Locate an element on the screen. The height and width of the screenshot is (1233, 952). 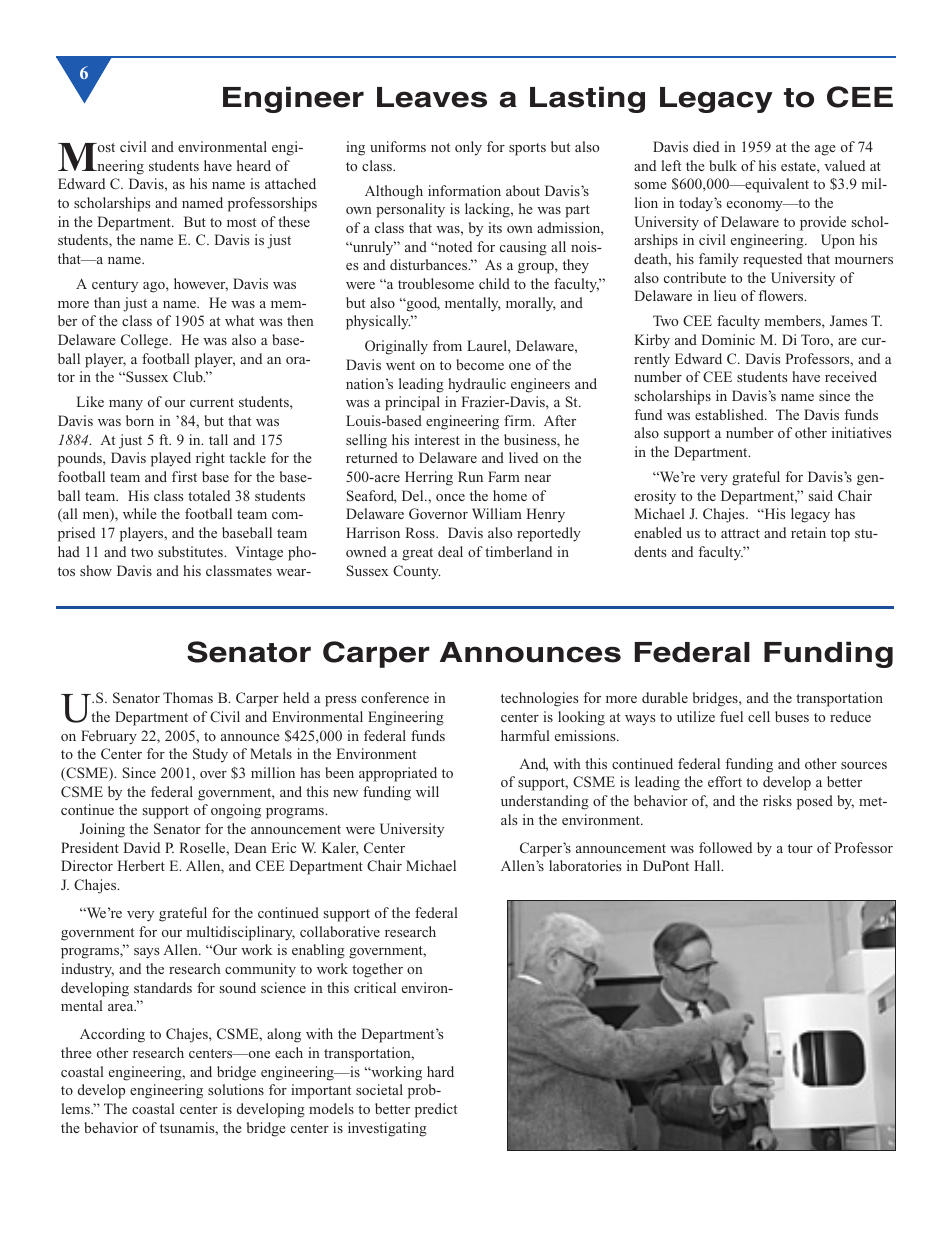
attract is located at coordinates (740, 533).
